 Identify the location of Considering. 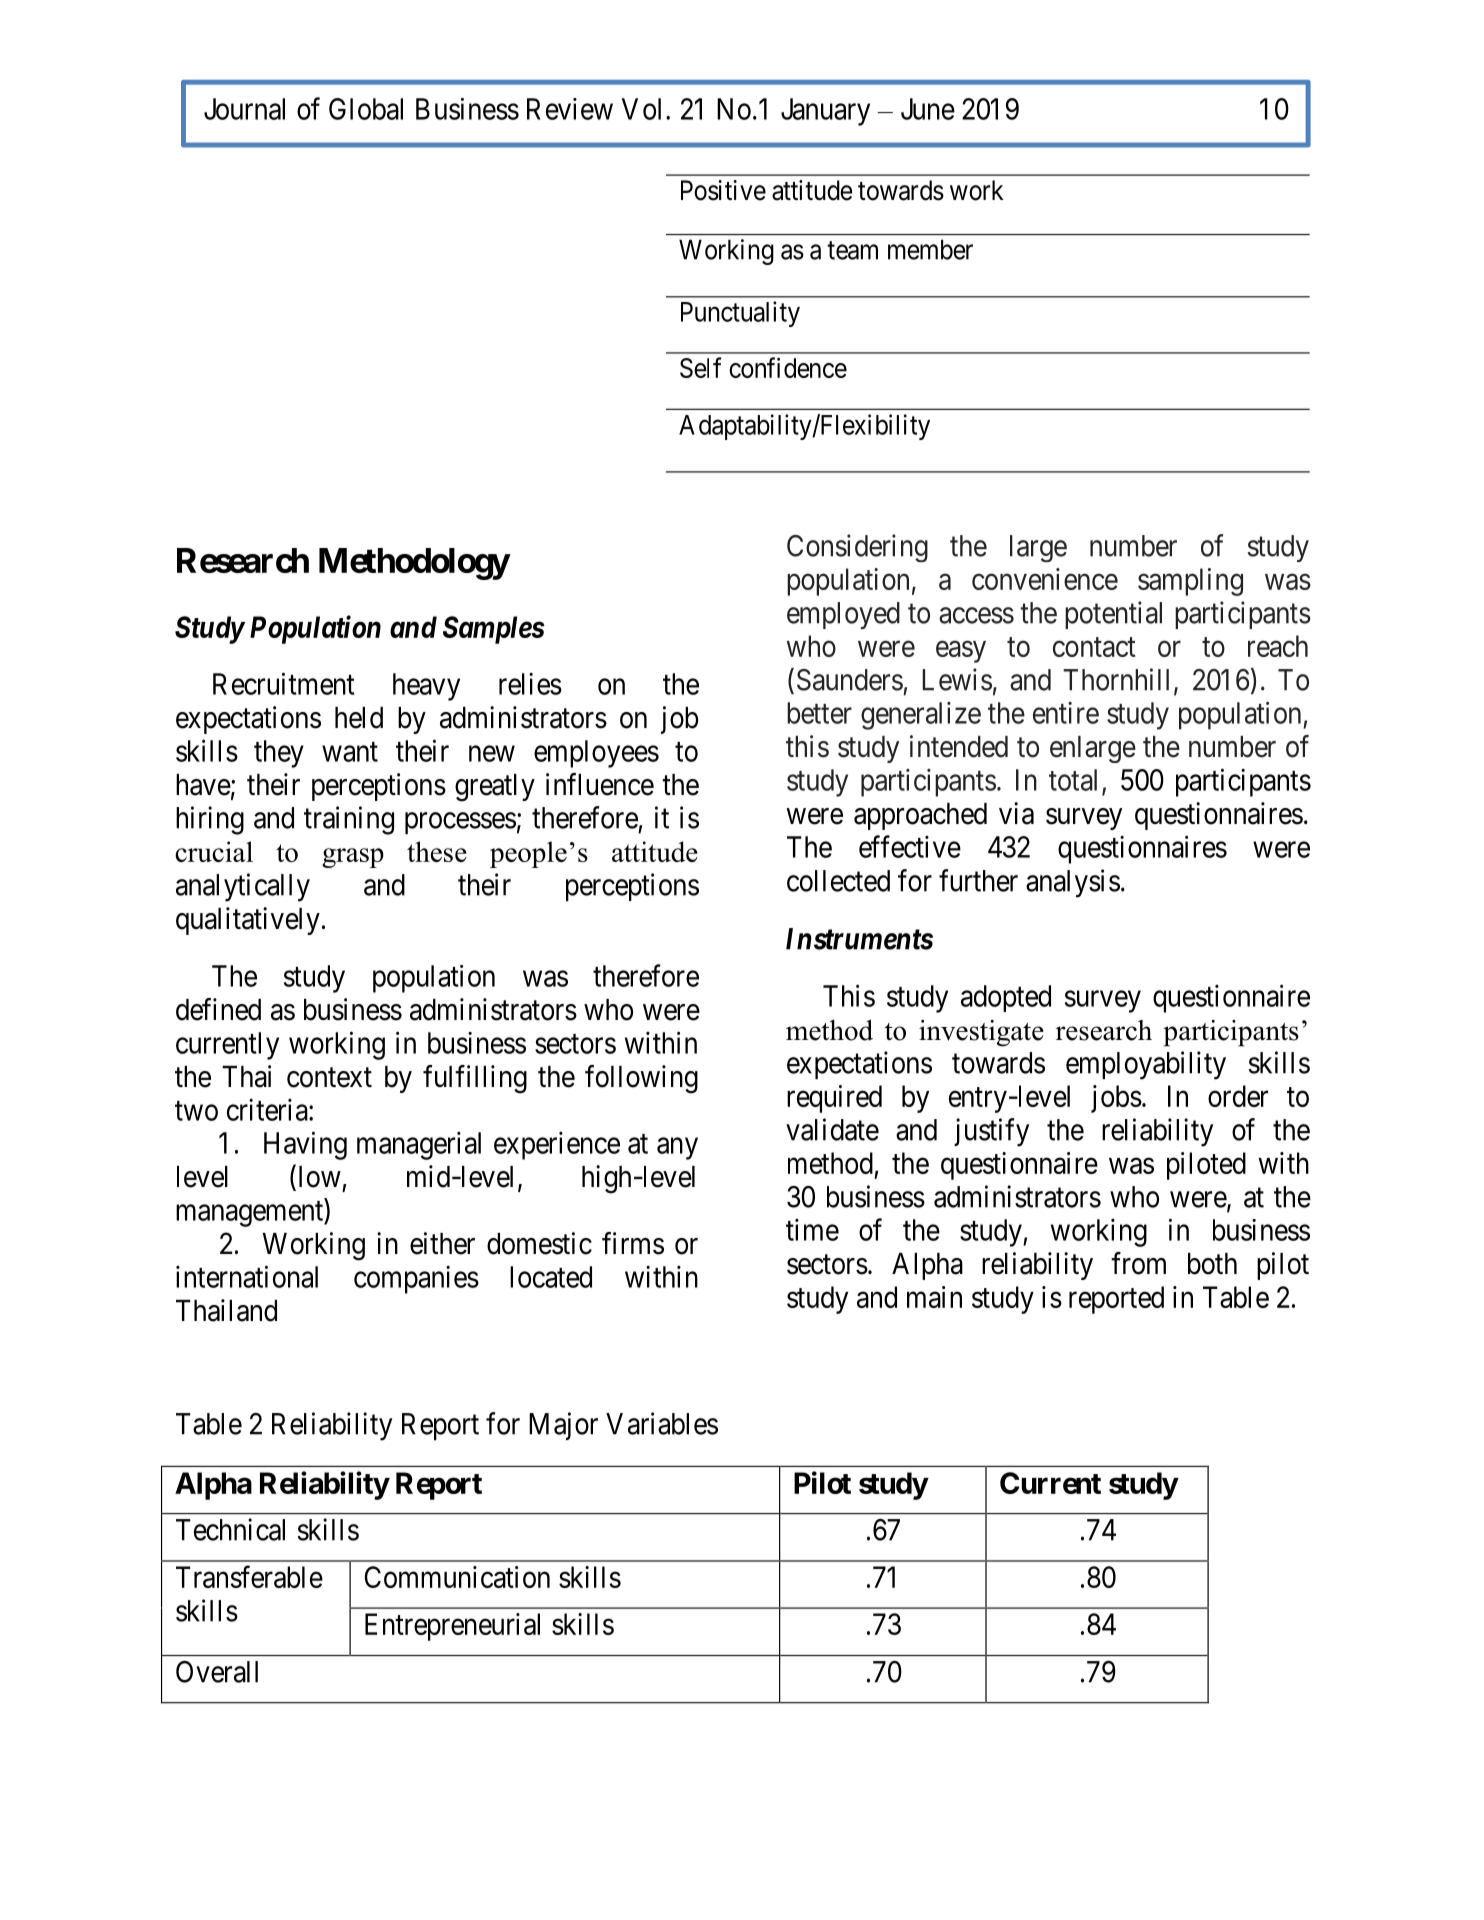
(857, 548).
